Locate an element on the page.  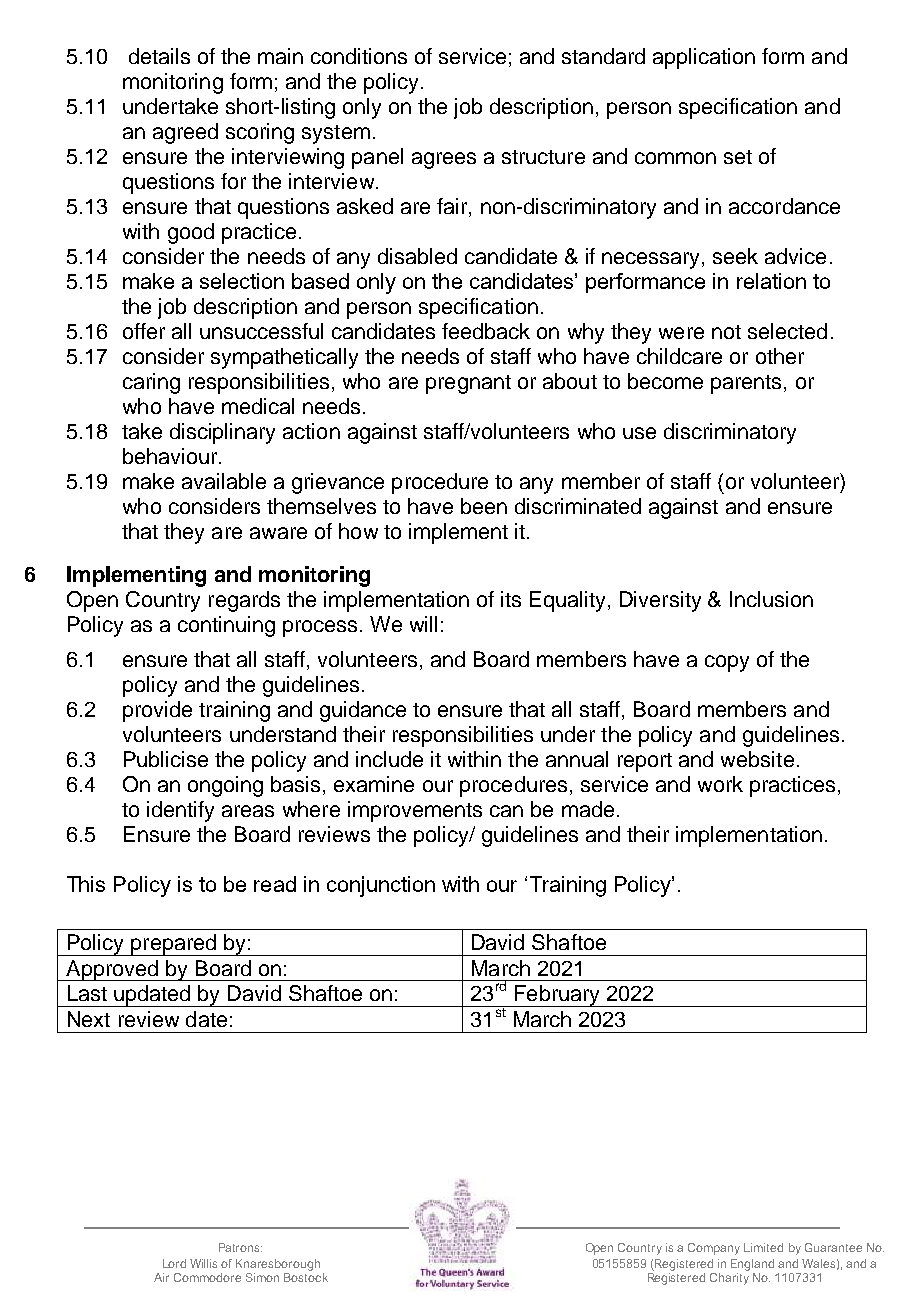
agrees is located at coordinates (444, 160).
